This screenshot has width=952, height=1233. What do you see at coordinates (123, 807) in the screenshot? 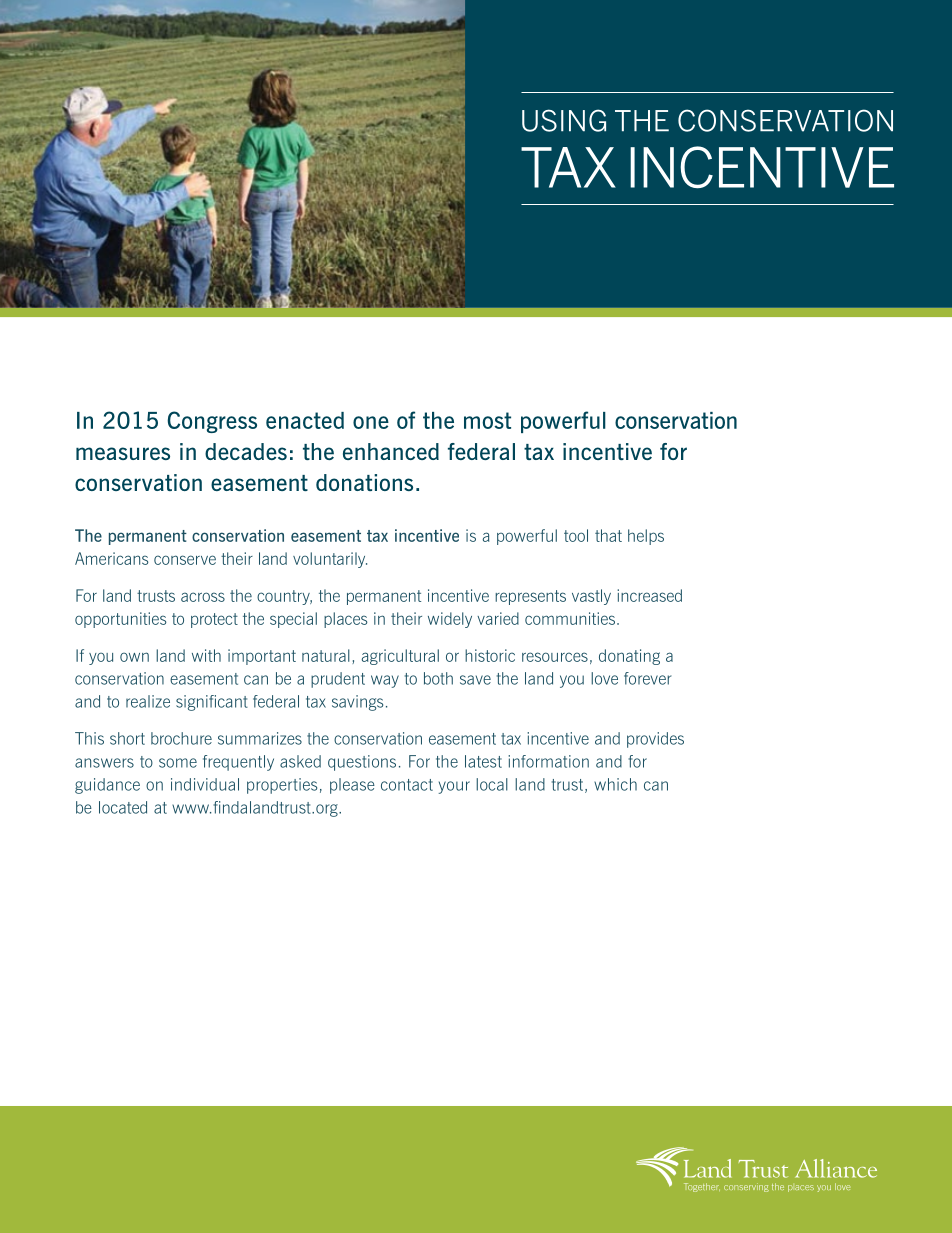
I see `located` at bounding box center [123, 807].
